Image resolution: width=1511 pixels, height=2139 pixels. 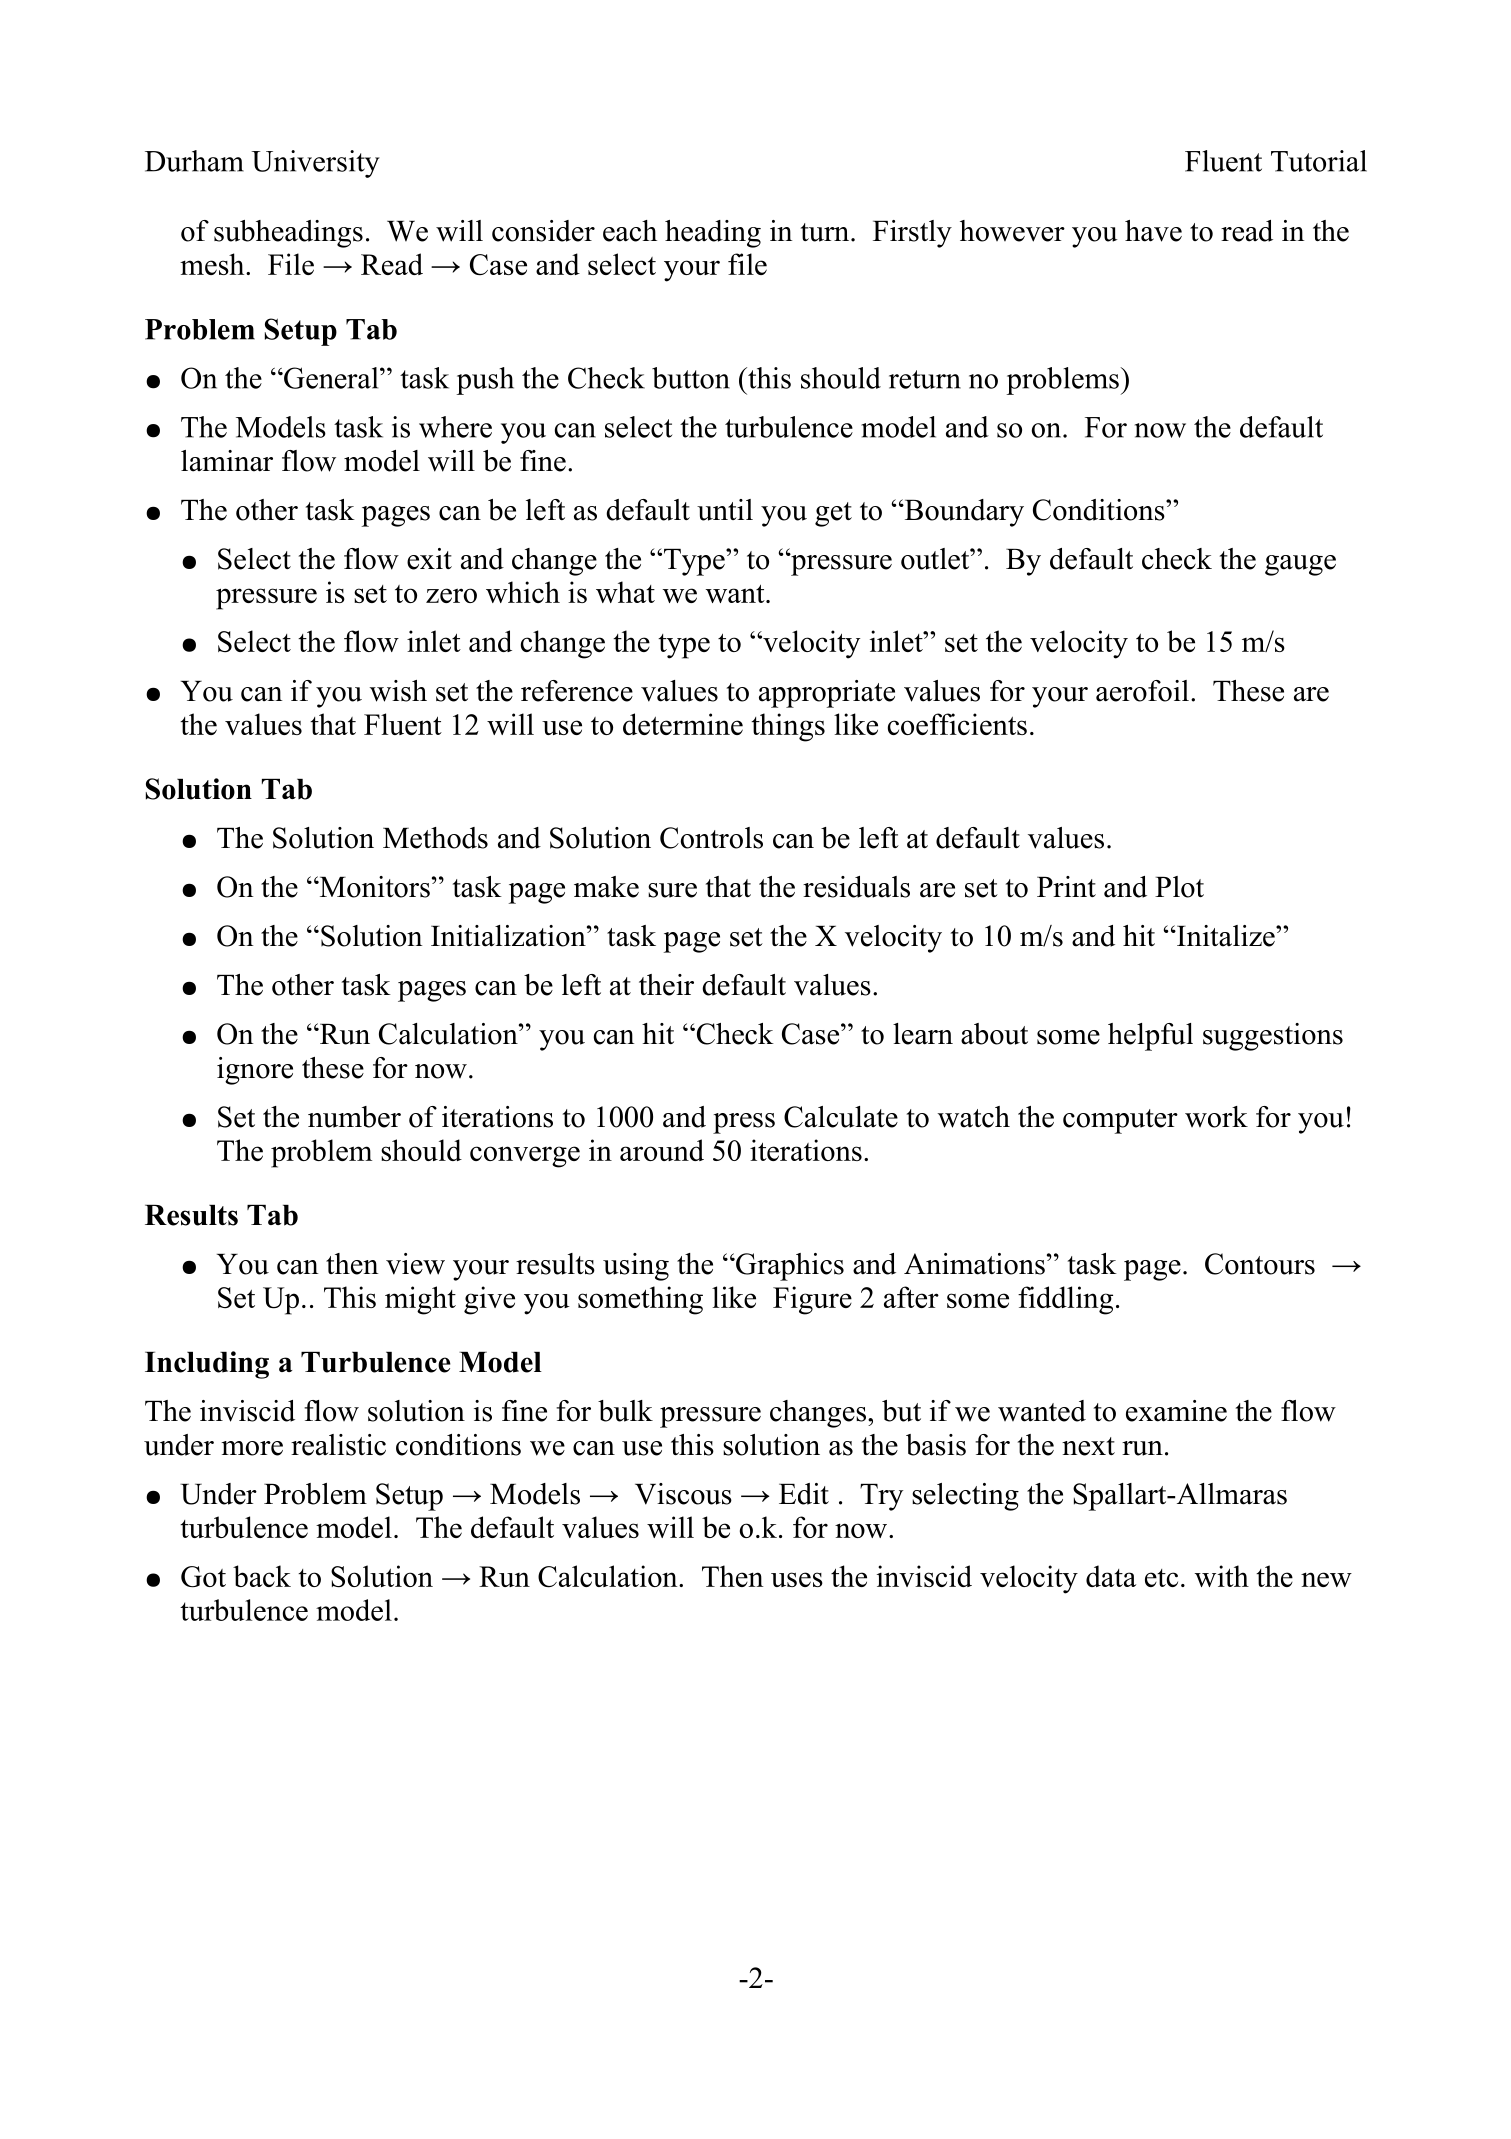 What do you see at coordinates (354, 1117) in the image?
I see `number` at bounding box center [354, 1117].
